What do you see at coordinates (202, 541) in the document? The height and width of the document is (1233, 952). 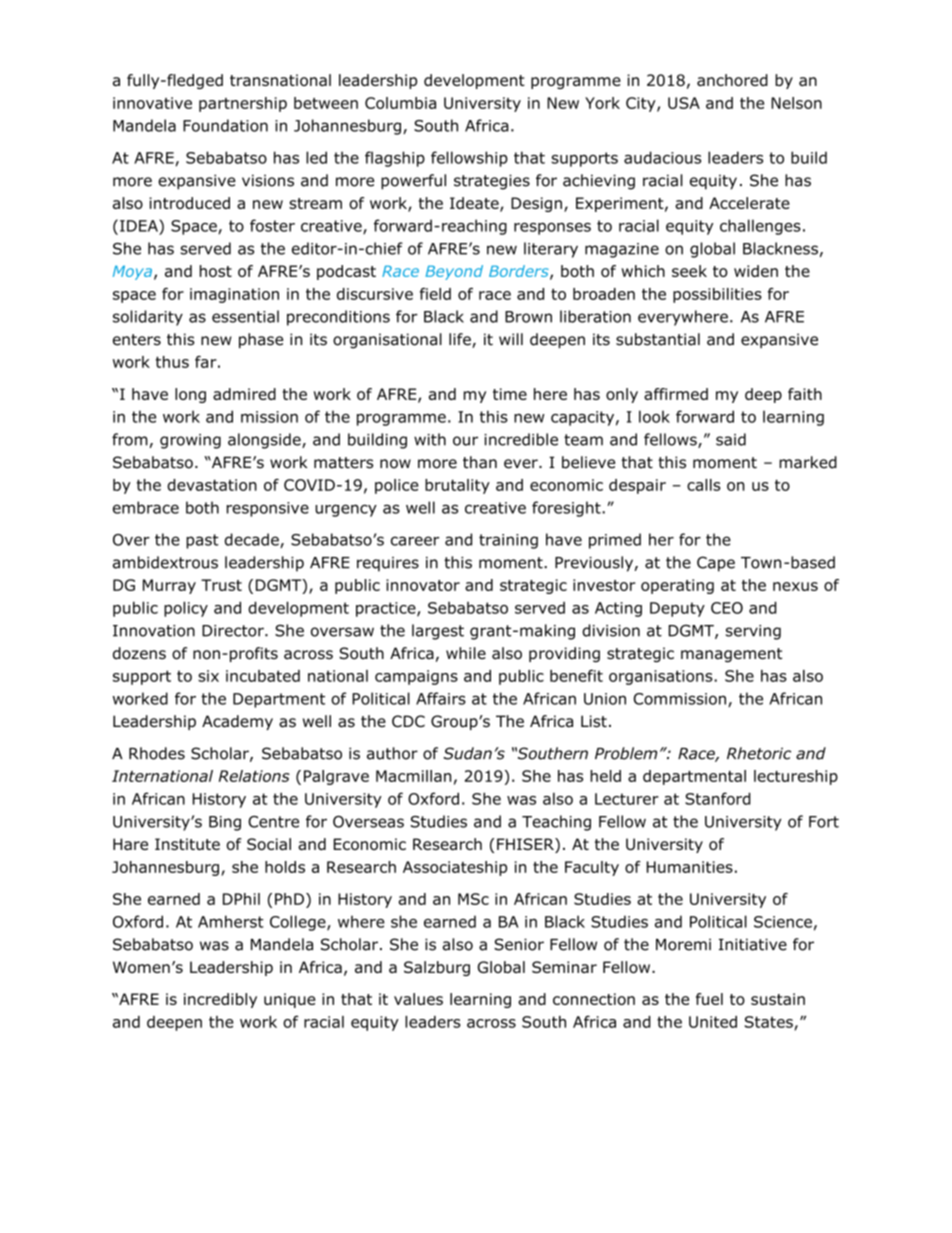 I see `past` at bounding box center [202, 541].
